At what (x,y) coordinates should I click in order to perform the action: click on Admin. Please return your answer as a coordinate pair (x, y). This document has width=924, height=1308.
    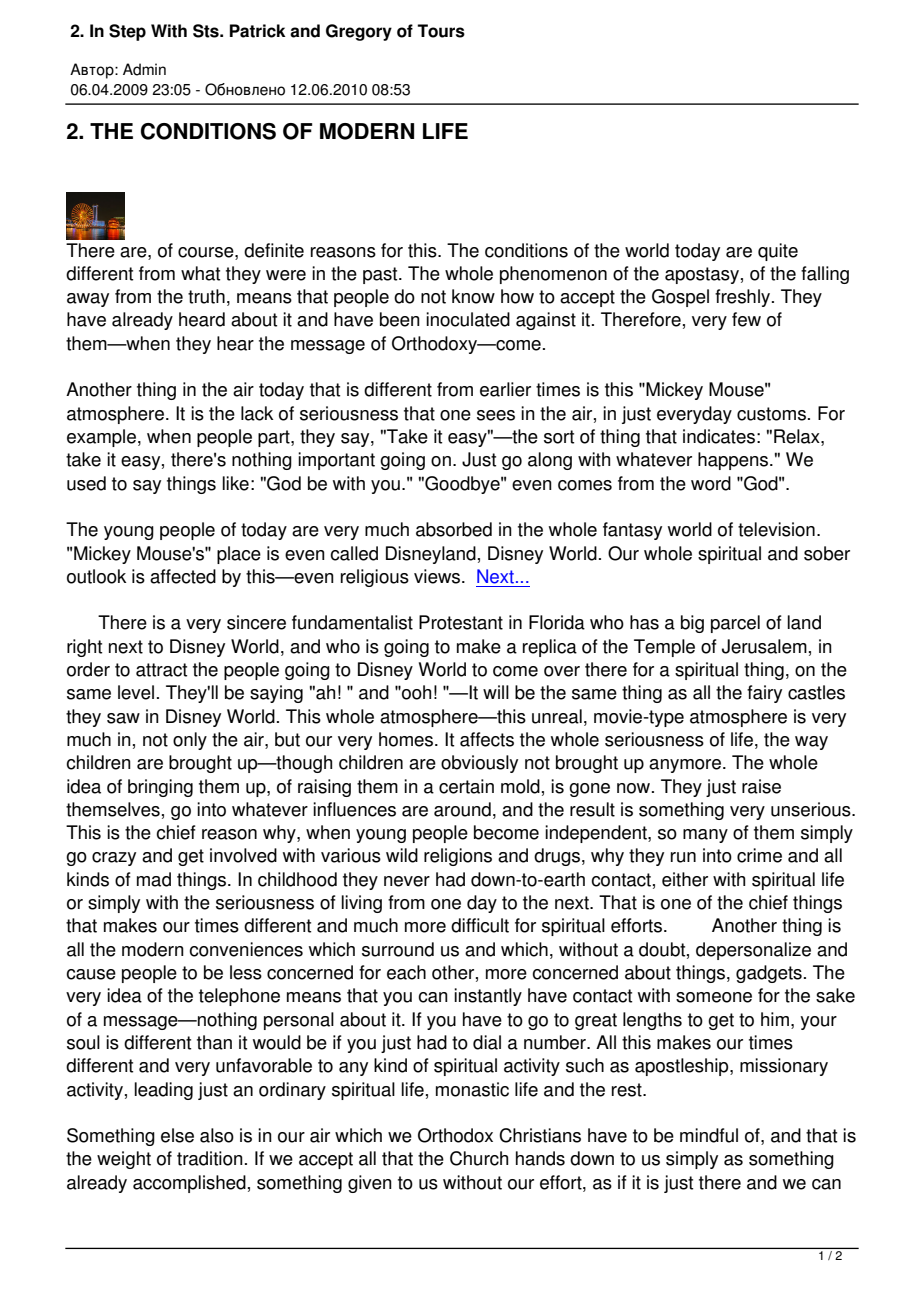
    Looking at the image, I should click on (144, 69).
